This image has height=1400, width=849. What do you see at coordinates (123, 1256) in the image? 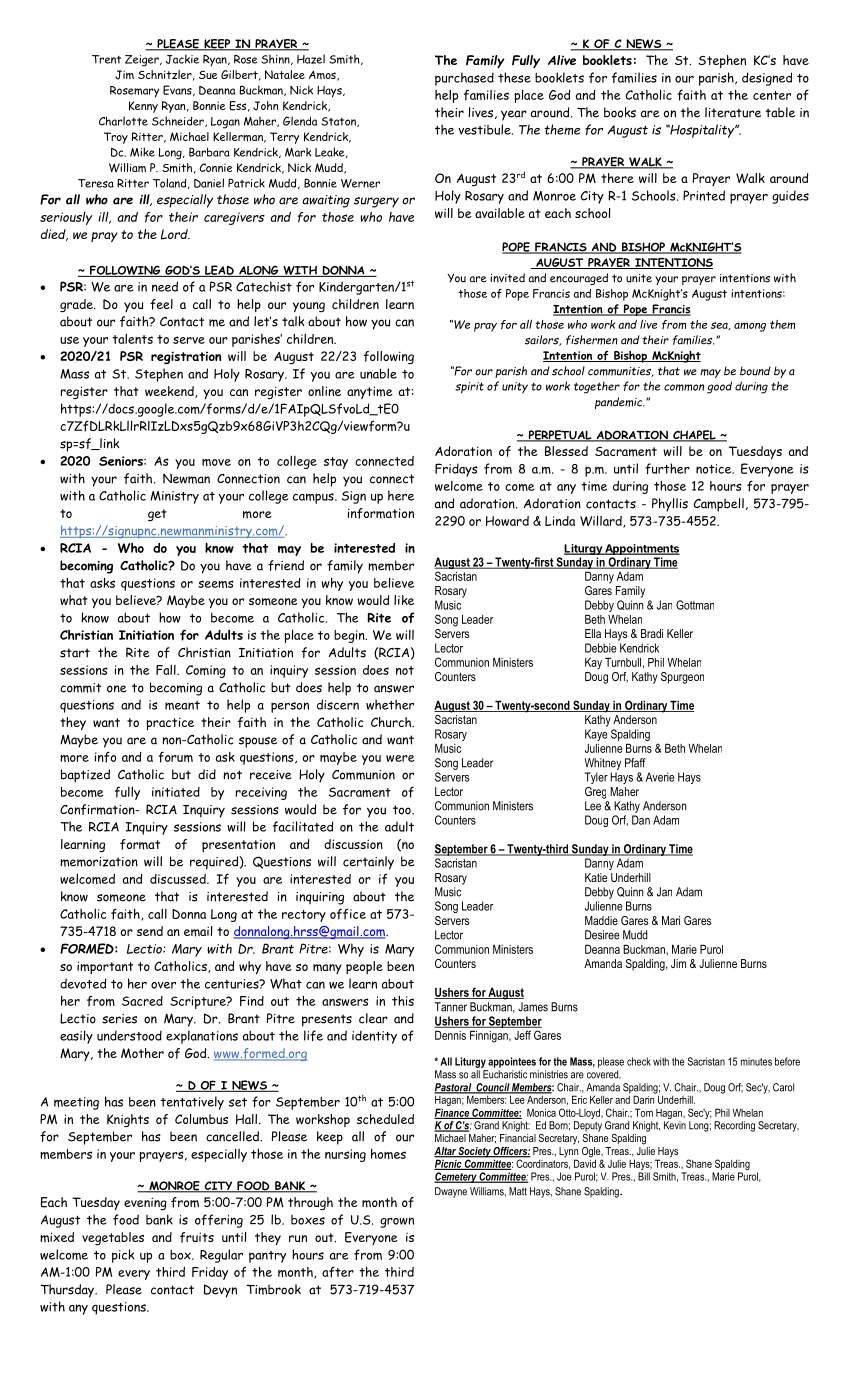
I see `pick` at bounding box center [123, 1256].
